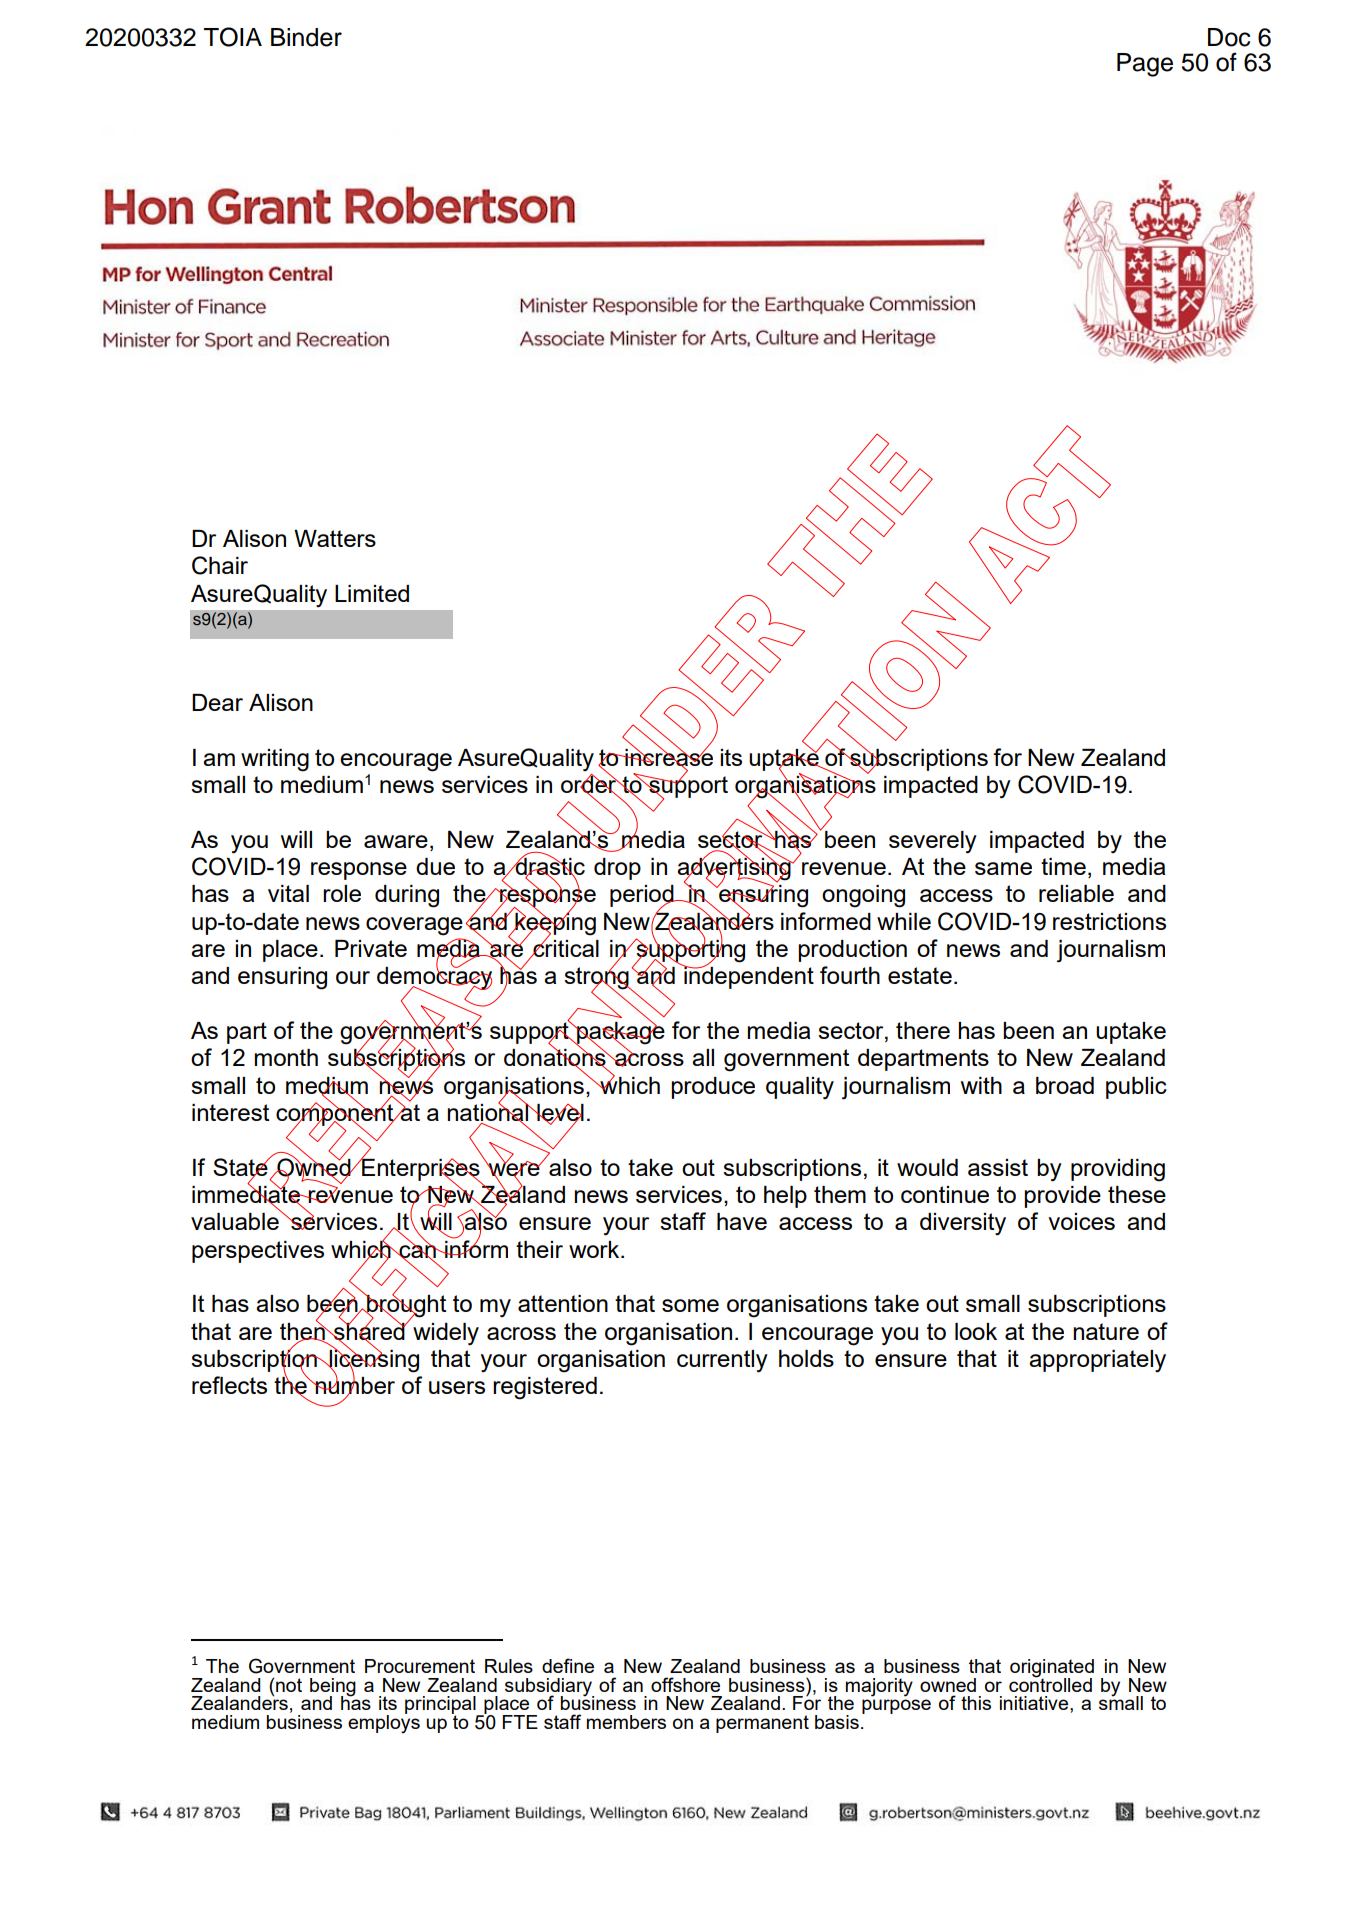 Image resolution: width=1357 pixels, height=1920 pixels. What do you see at coordinates (336, 1114) in the page?
I see `component` at bounding box center [336, 1114].
